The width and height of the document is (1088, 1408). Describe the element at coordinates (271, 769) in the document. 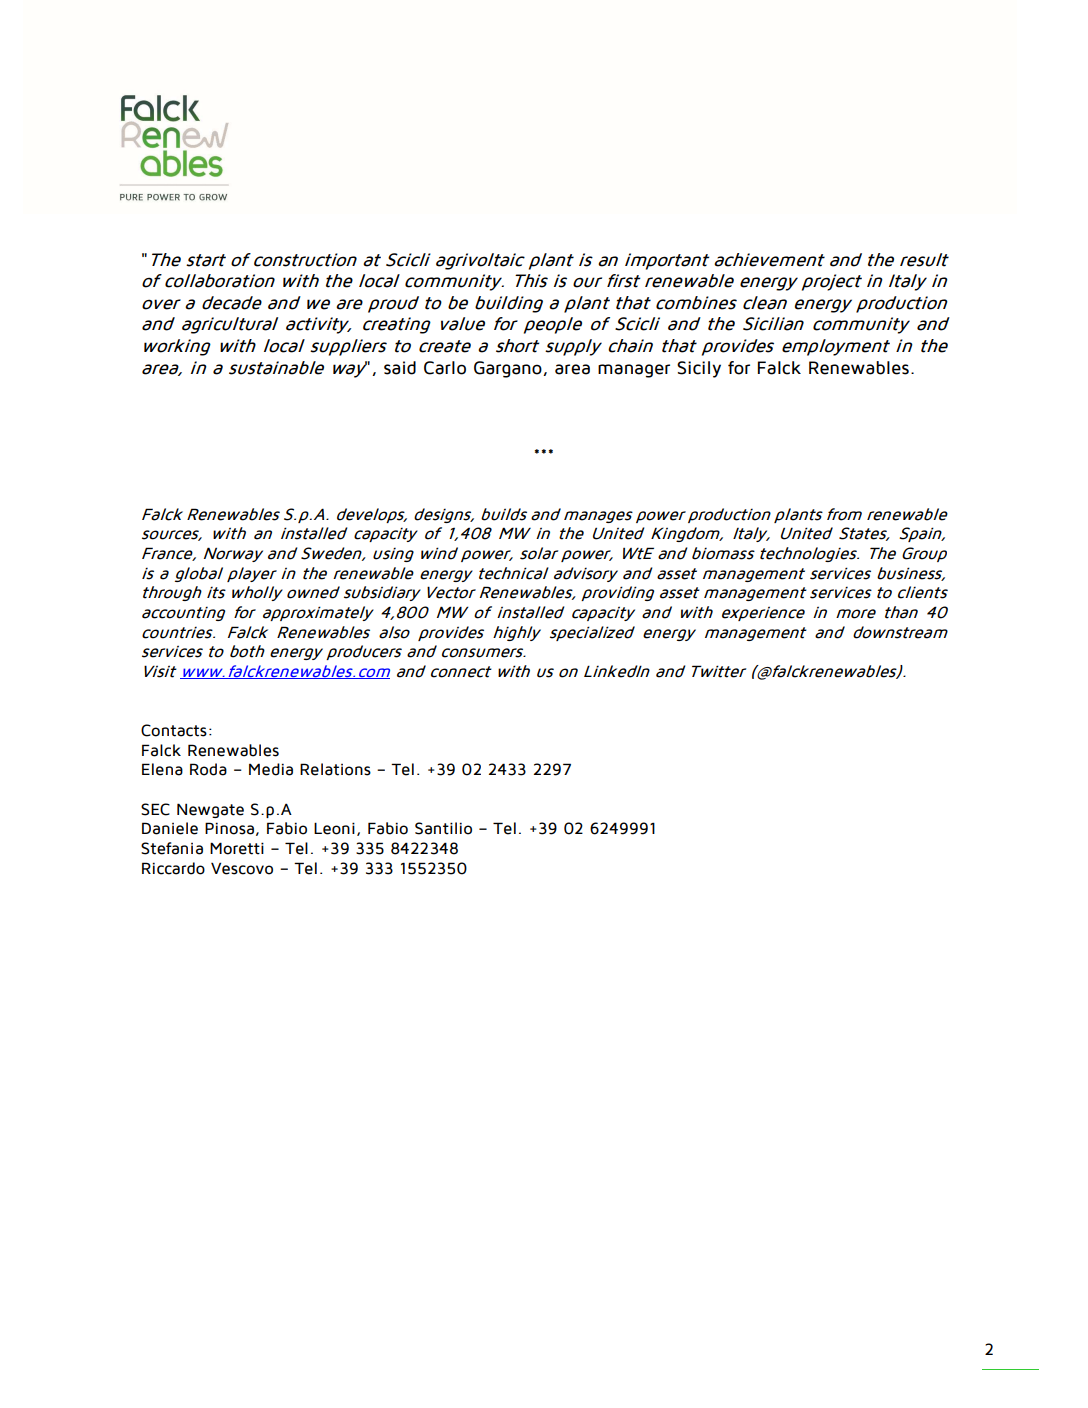

I see `Media` at that location.
